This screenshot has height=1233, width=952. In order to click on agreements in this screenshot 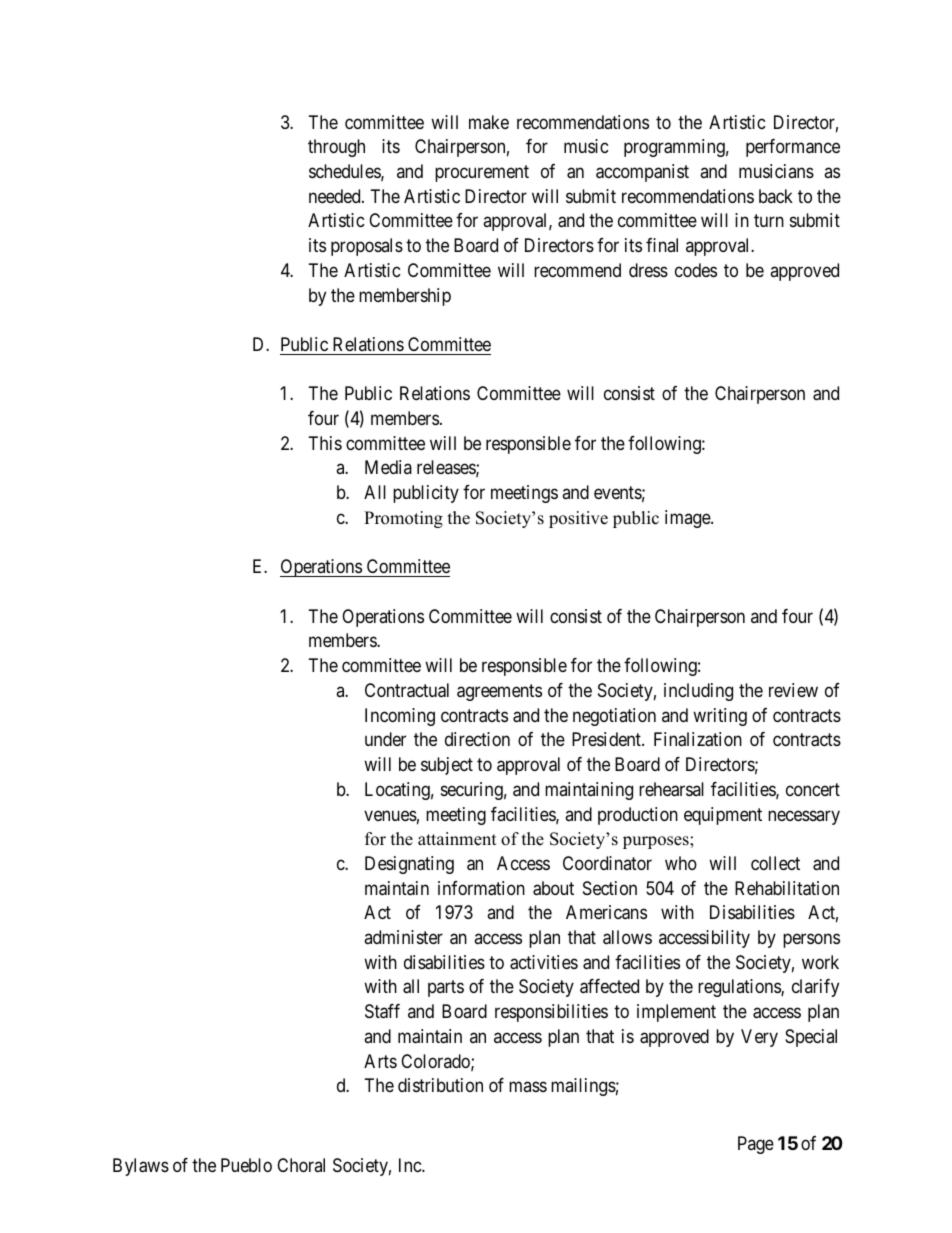, I will do `click(499, 692)`.
